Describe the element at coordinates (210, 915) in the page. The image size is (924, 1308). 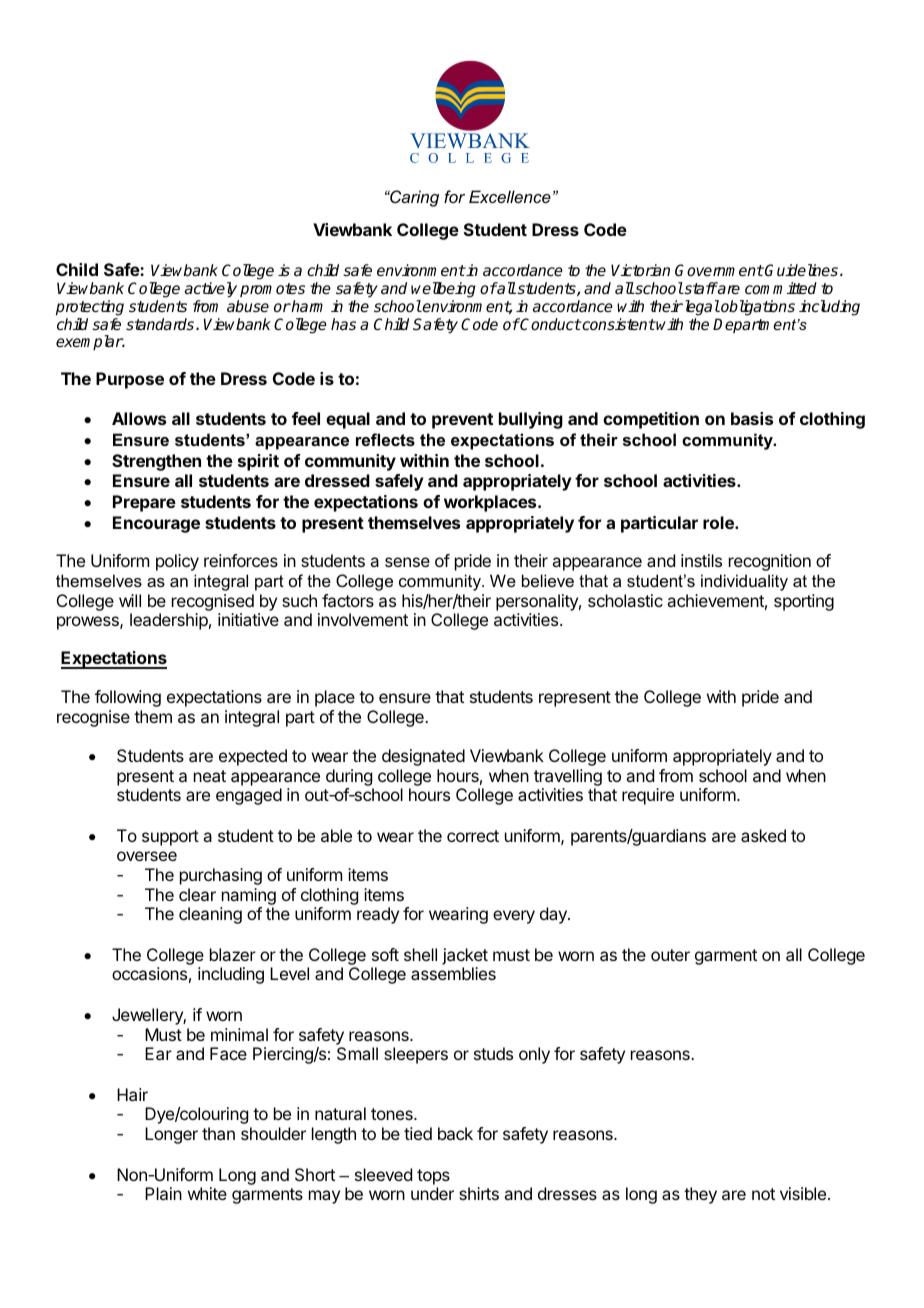
I see `cleaning` at that location.
